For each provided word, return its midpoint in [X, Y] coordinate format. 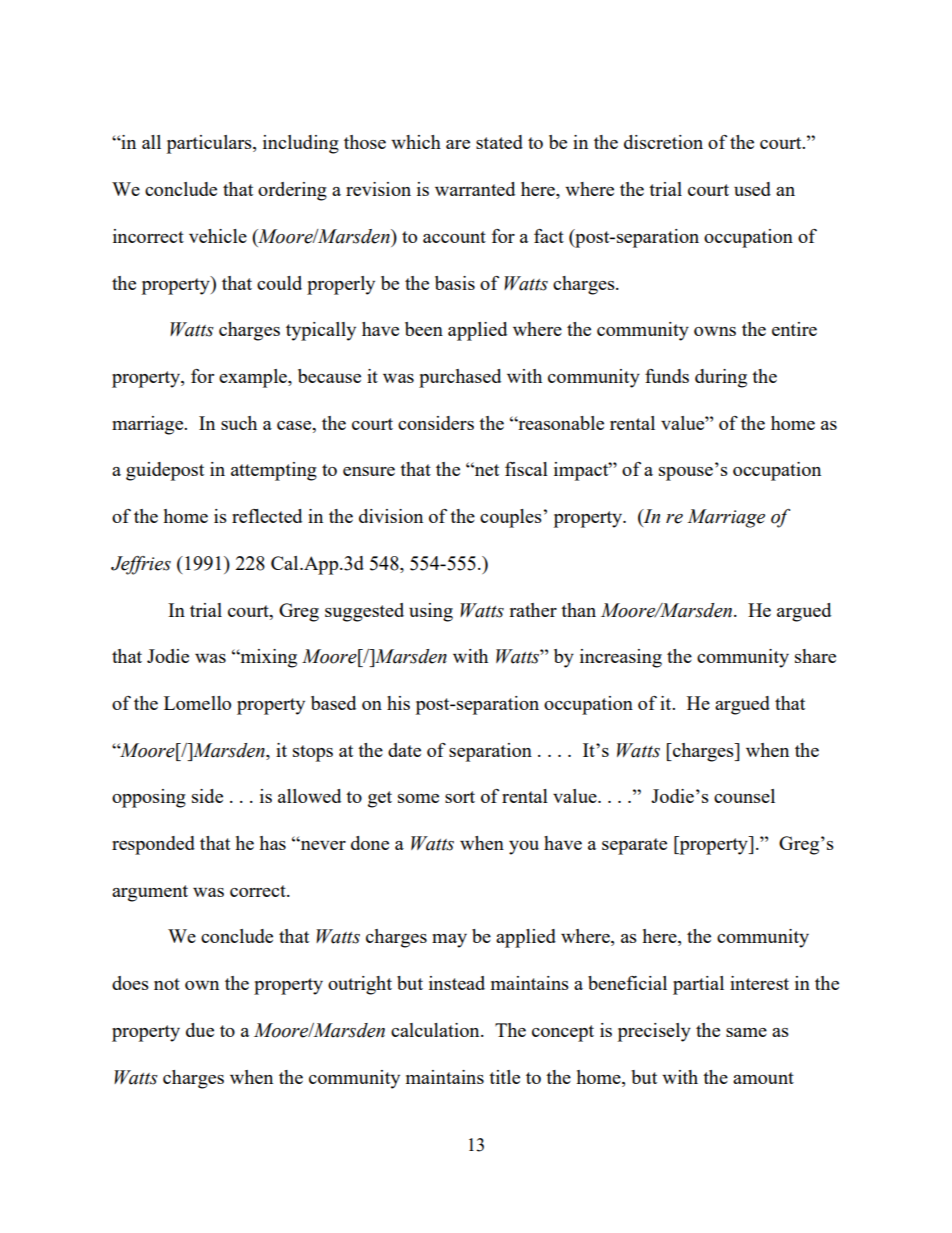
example [254, 378]
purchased [460, 378]
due [200, 1030]
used [752, 189]
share [815, 656]
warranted [475, 189]
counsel [744, 796]
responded [153, 845]
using [431, 612]
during [721, 378]
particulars [210, 144]
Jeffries [141, 565]
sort [460, 797]
